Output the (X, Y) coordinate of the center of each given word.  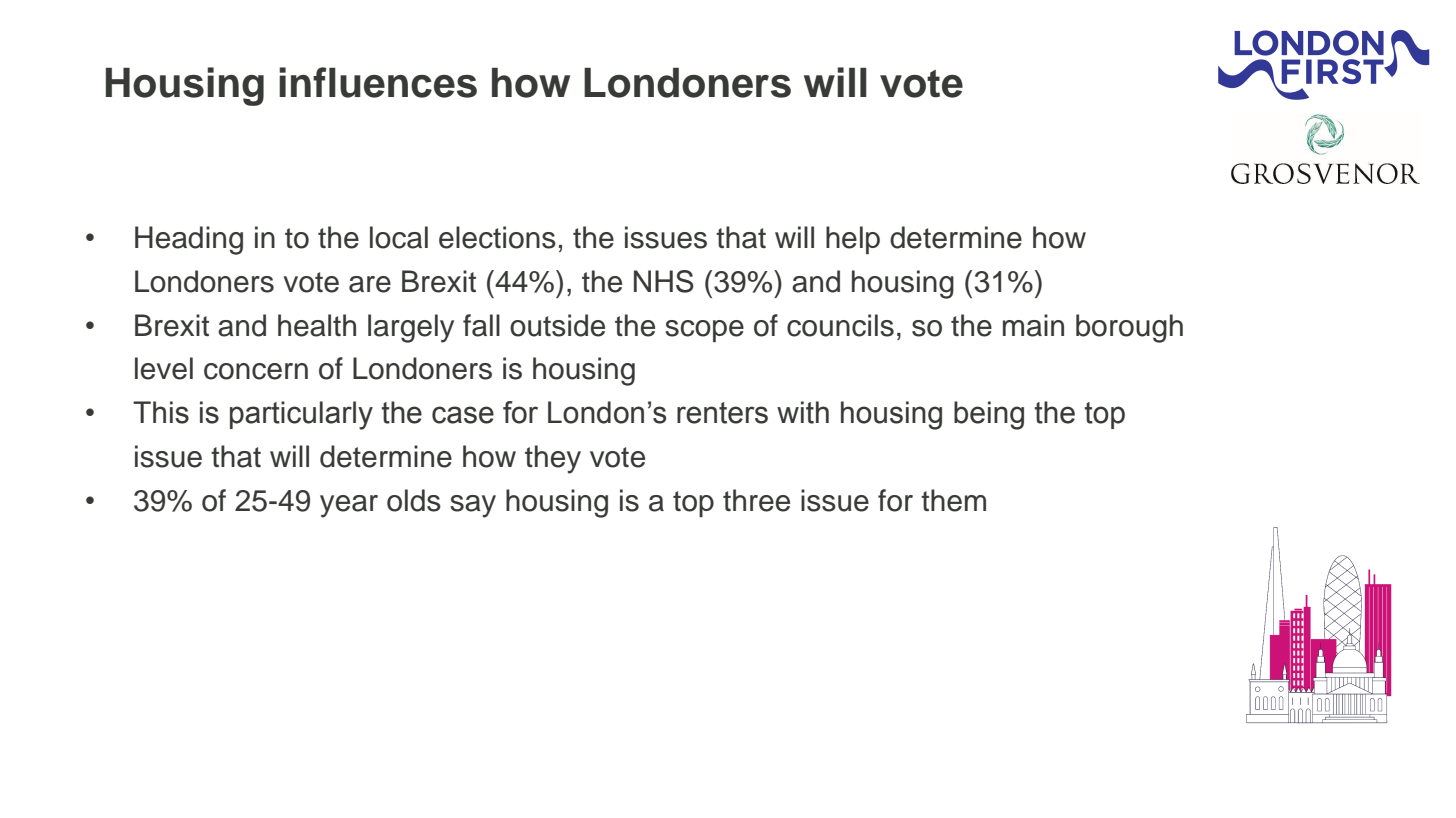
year (349, 506)
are (370, 284)
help (853, 240)
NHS (664, 281)
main (1033, 325)
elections (497, 237)
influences (378, 82)
